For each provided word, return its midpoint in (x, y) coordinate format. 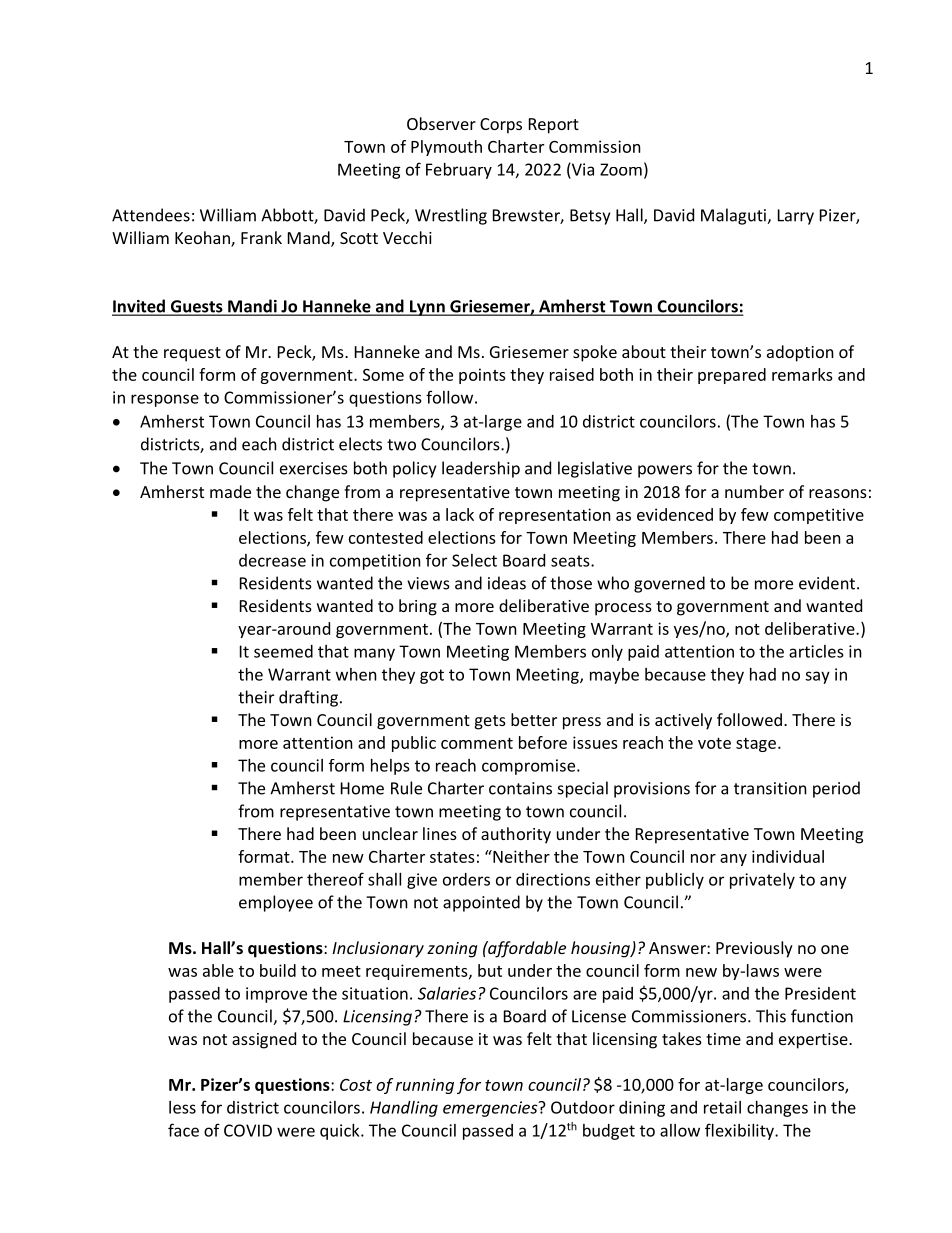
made (230, 491)
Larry (796, 217)
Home (362, 788)
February (459, 171)
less (182, 1107)
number (754, 491)
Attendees (151, 215)
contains (520, 788)
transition (770, 788)
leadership (481, 469)
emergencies (491, 1109)
